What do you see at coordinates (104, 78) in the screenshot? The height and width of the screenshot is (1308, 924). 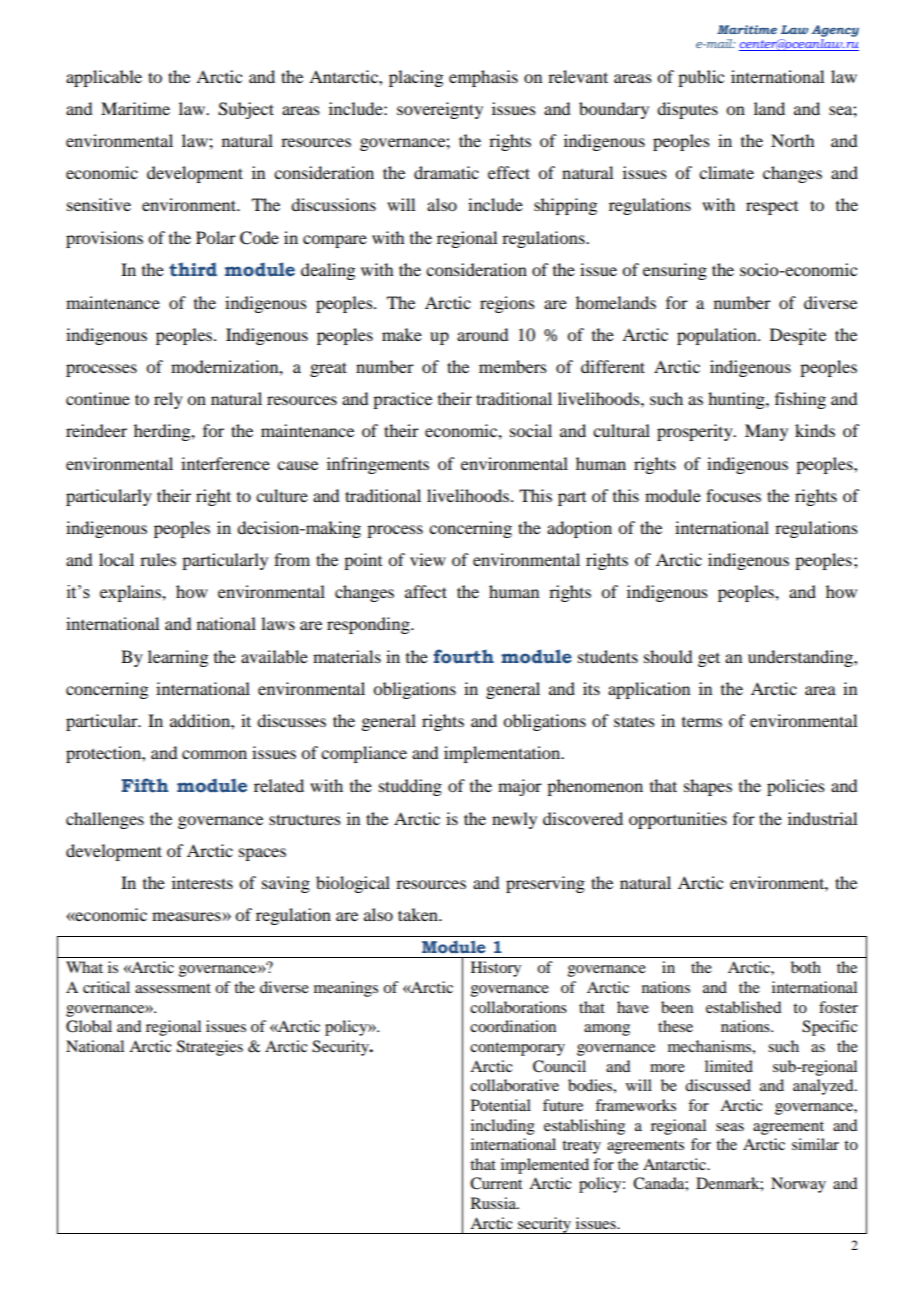 I see `applicable` at bounding box center [104, 78].
